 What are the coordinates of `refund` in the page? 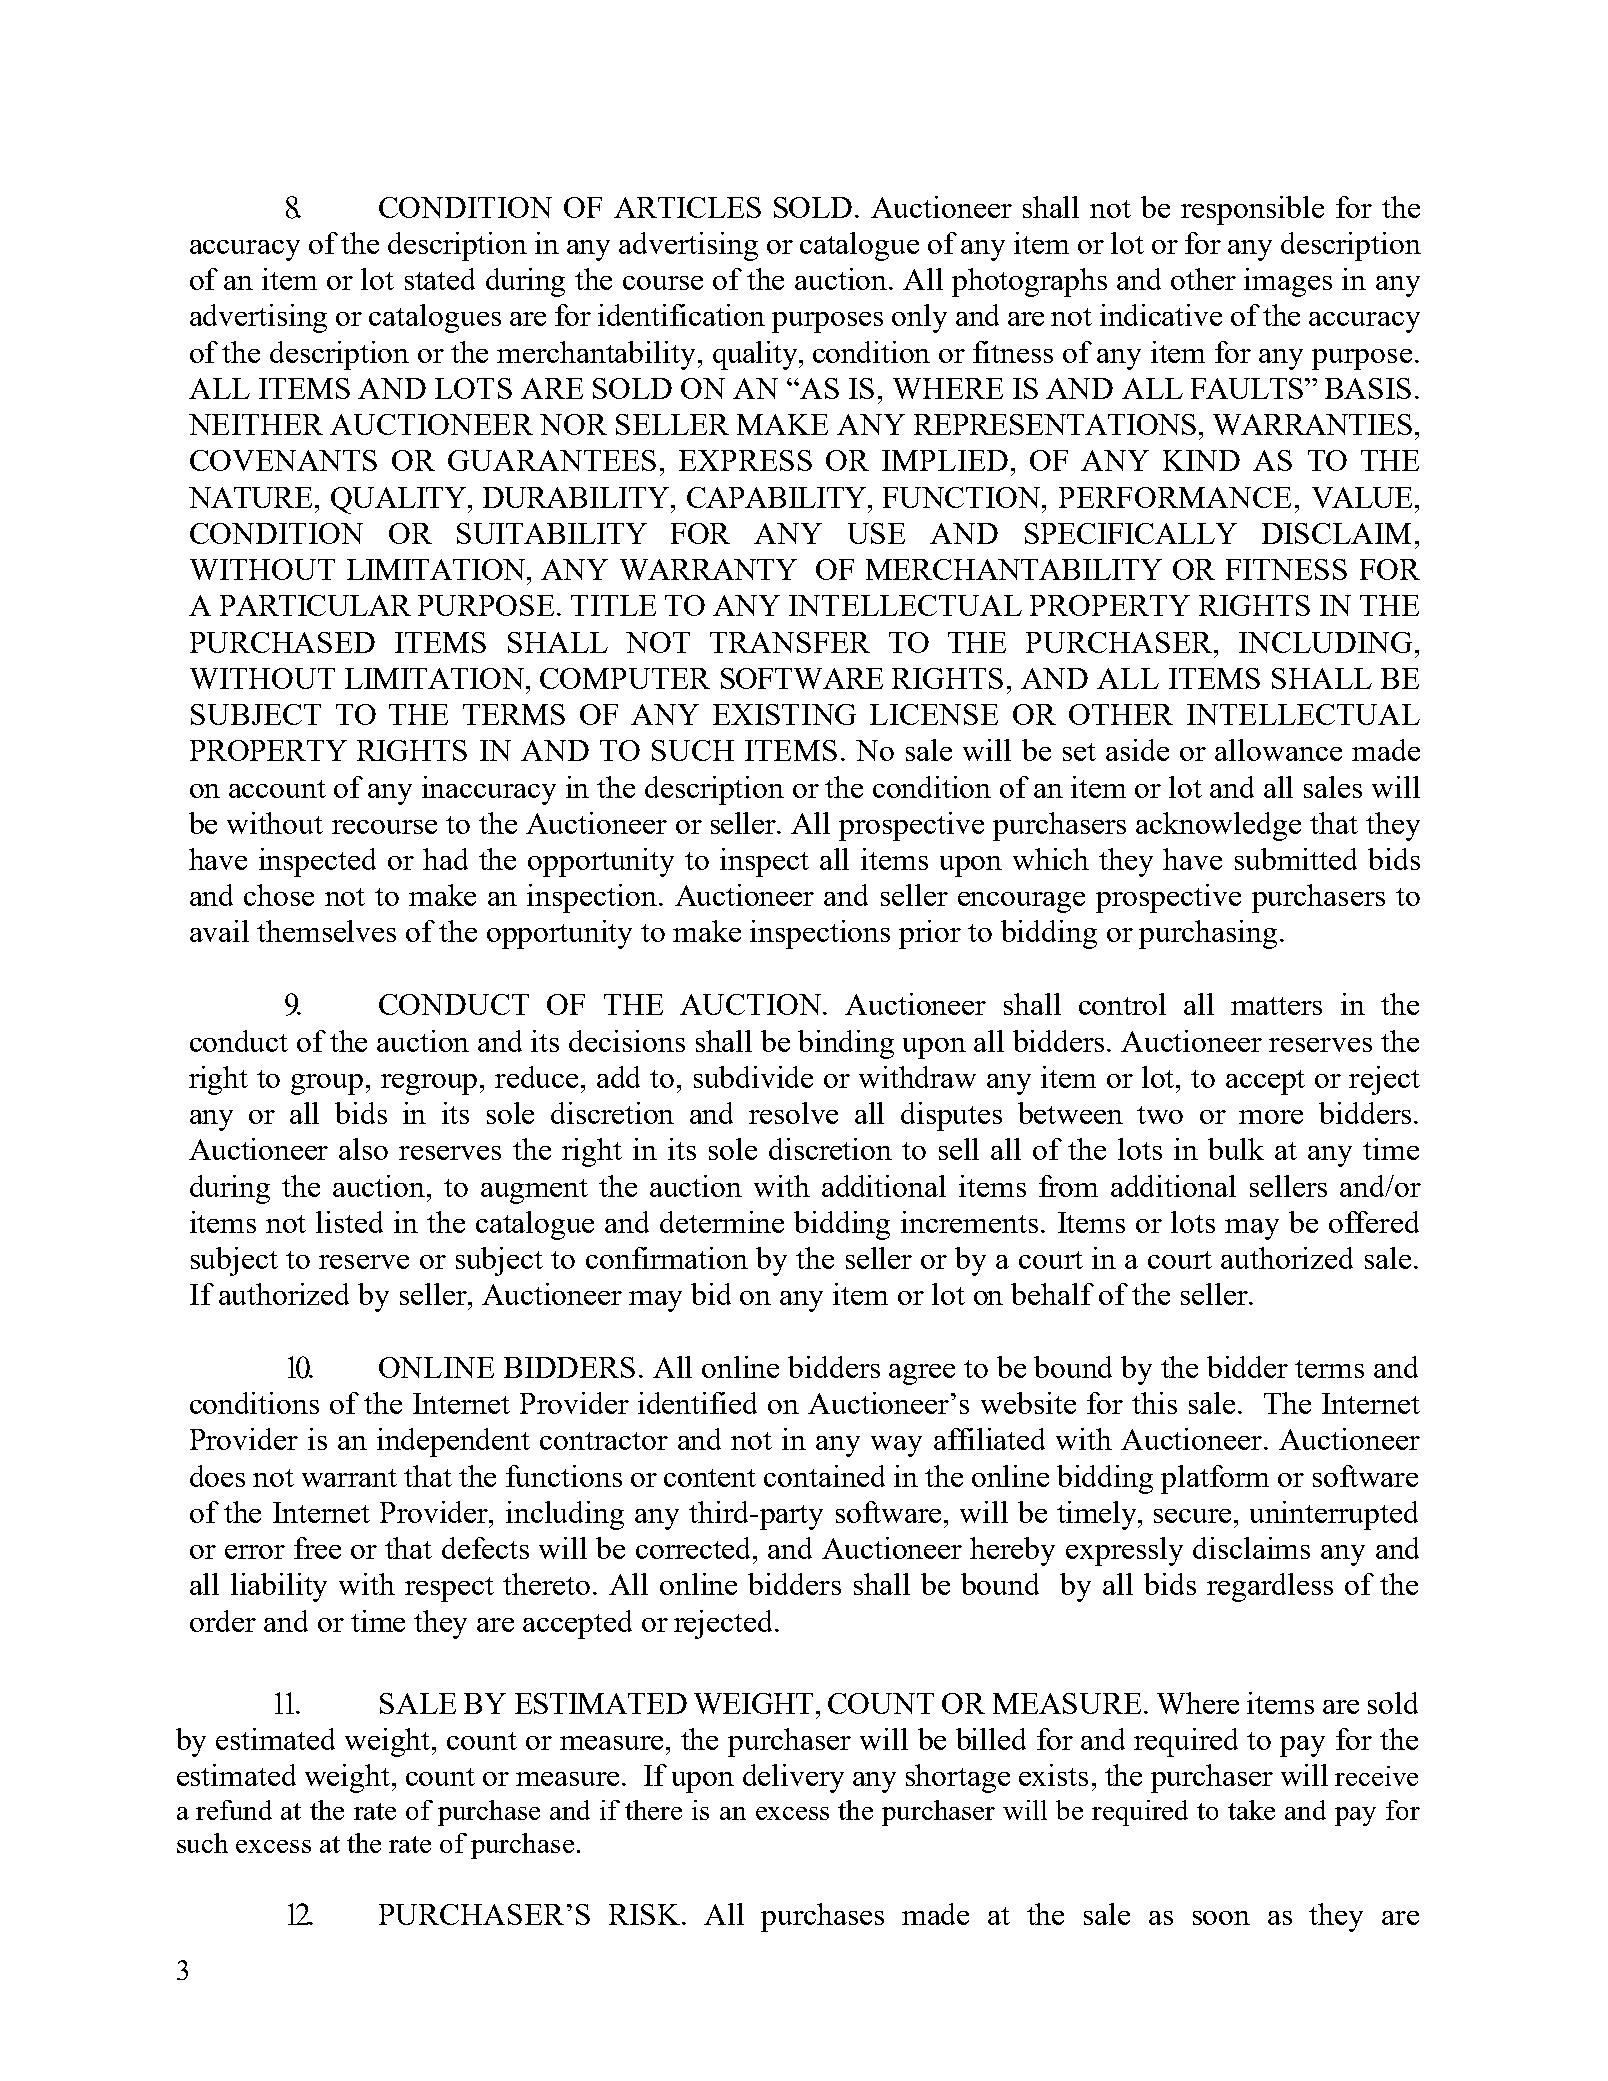 It's located at (234, 1810).
